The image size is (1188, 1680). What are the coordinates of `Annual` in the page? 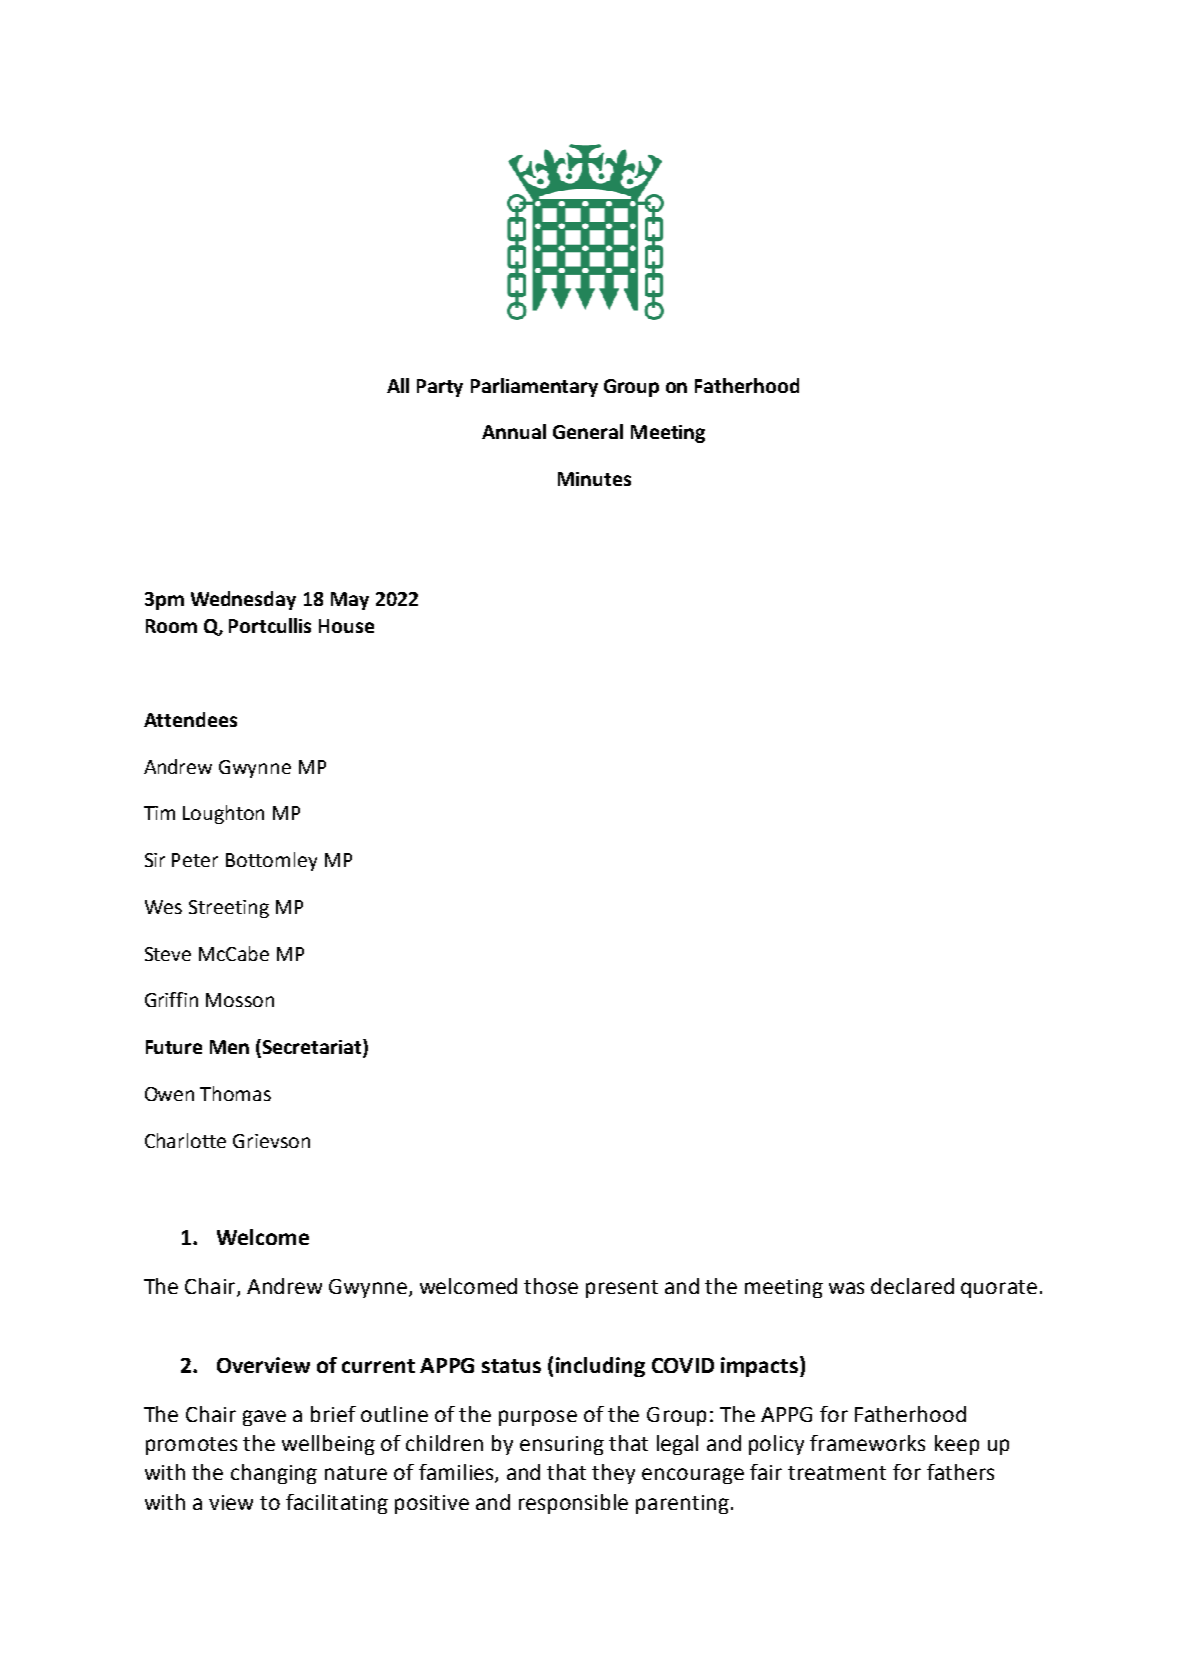 It's located at (514, 431).
